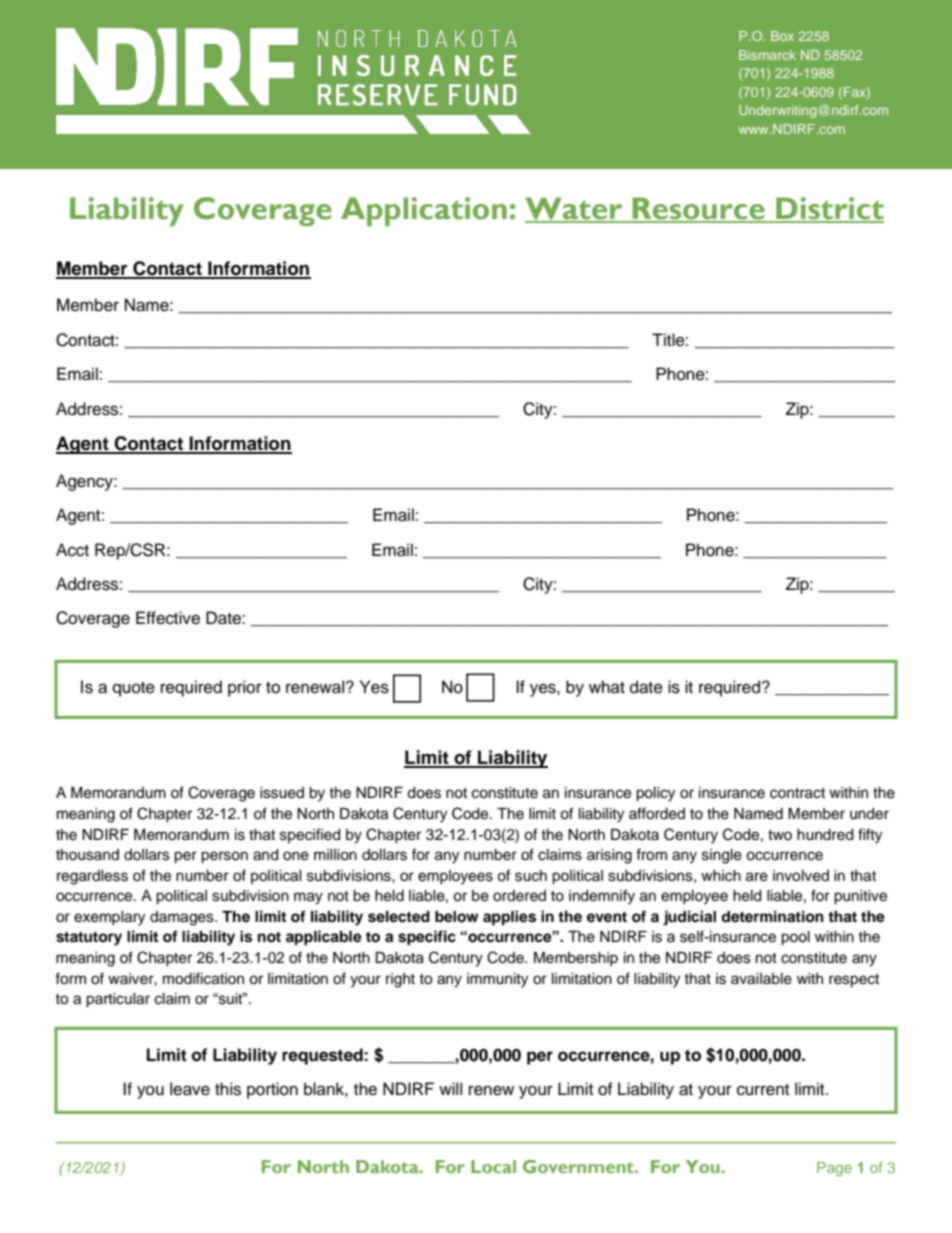  What do you see at coordinates (782, 36) in the page?
I see `Box` at bounding box center [782, 36].
